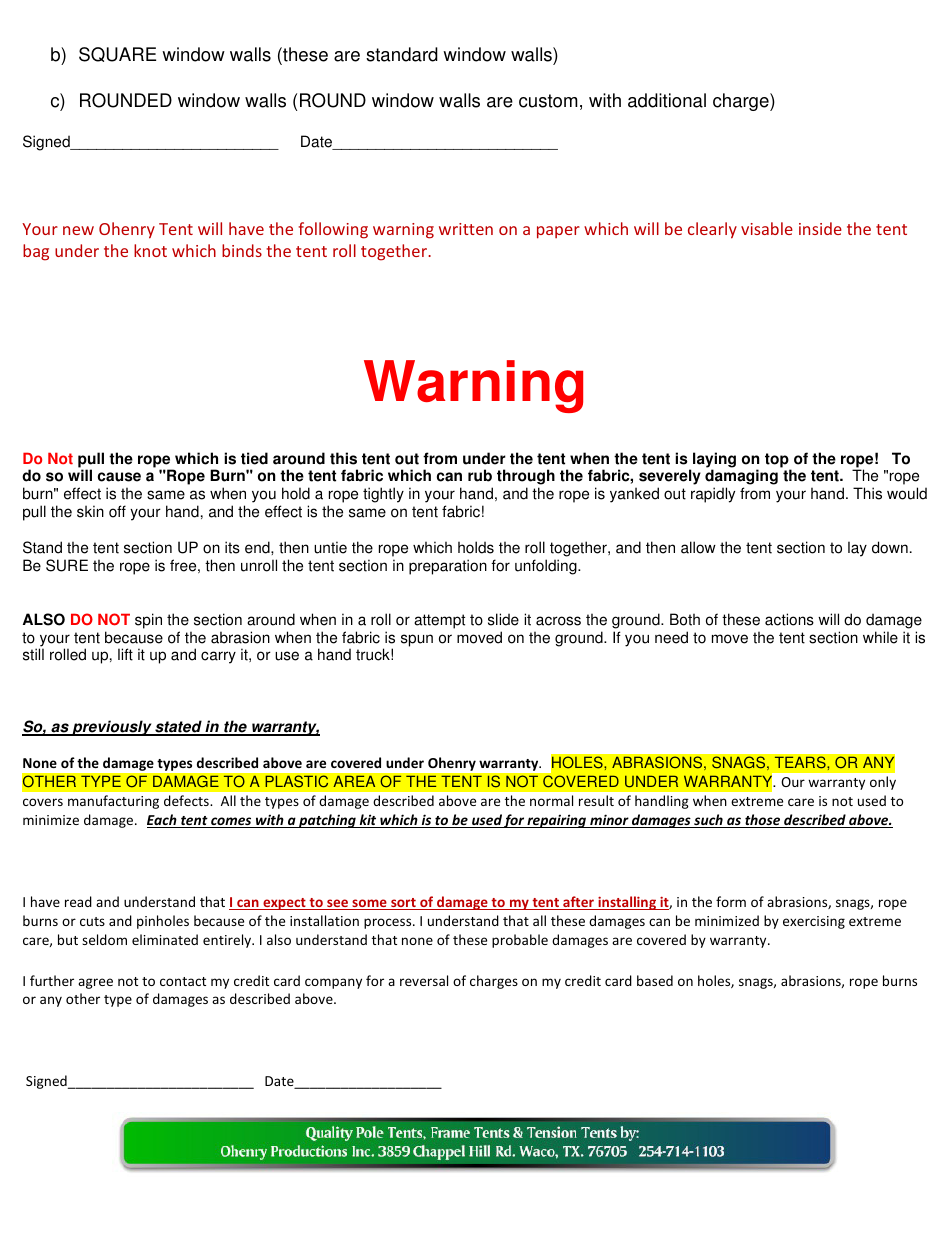 The image size is (952, 1233). What do you see at coordinates (520, 941) in the screenshot?
I see `probable` at bounding box center [520, 941].
